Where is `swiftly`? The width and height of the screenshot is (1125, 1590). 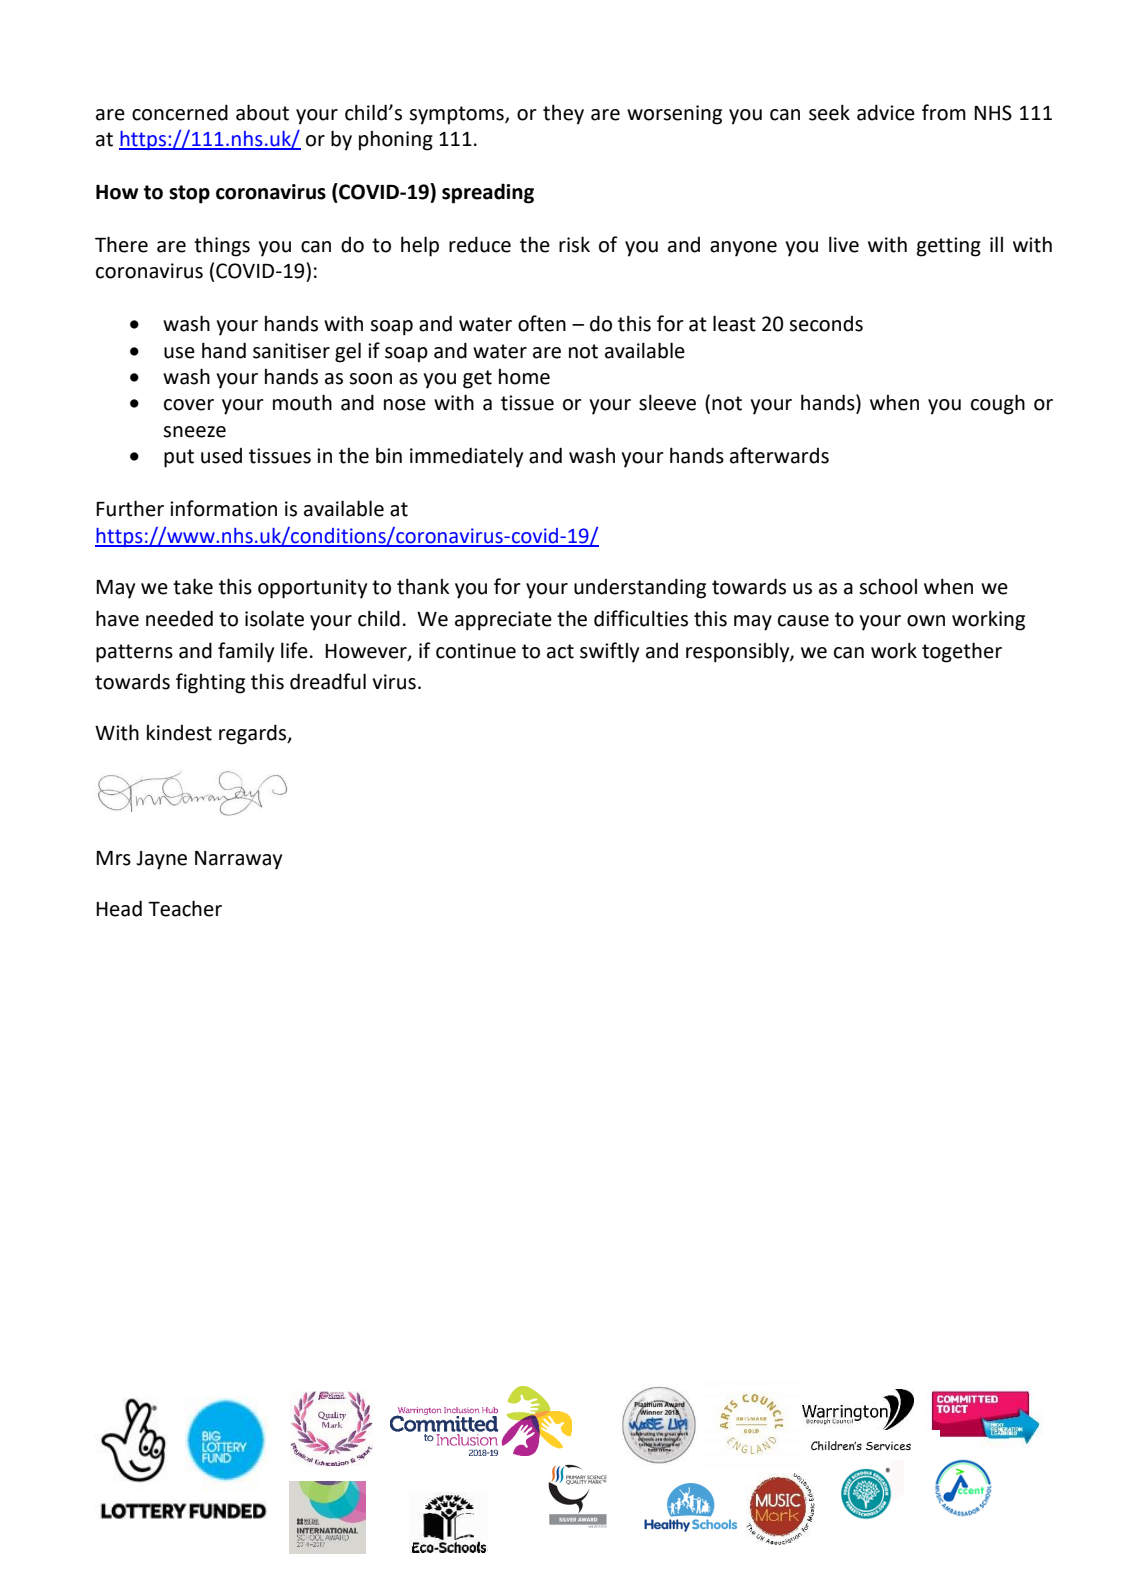 swiftly is located at coordinates (609, 652).
